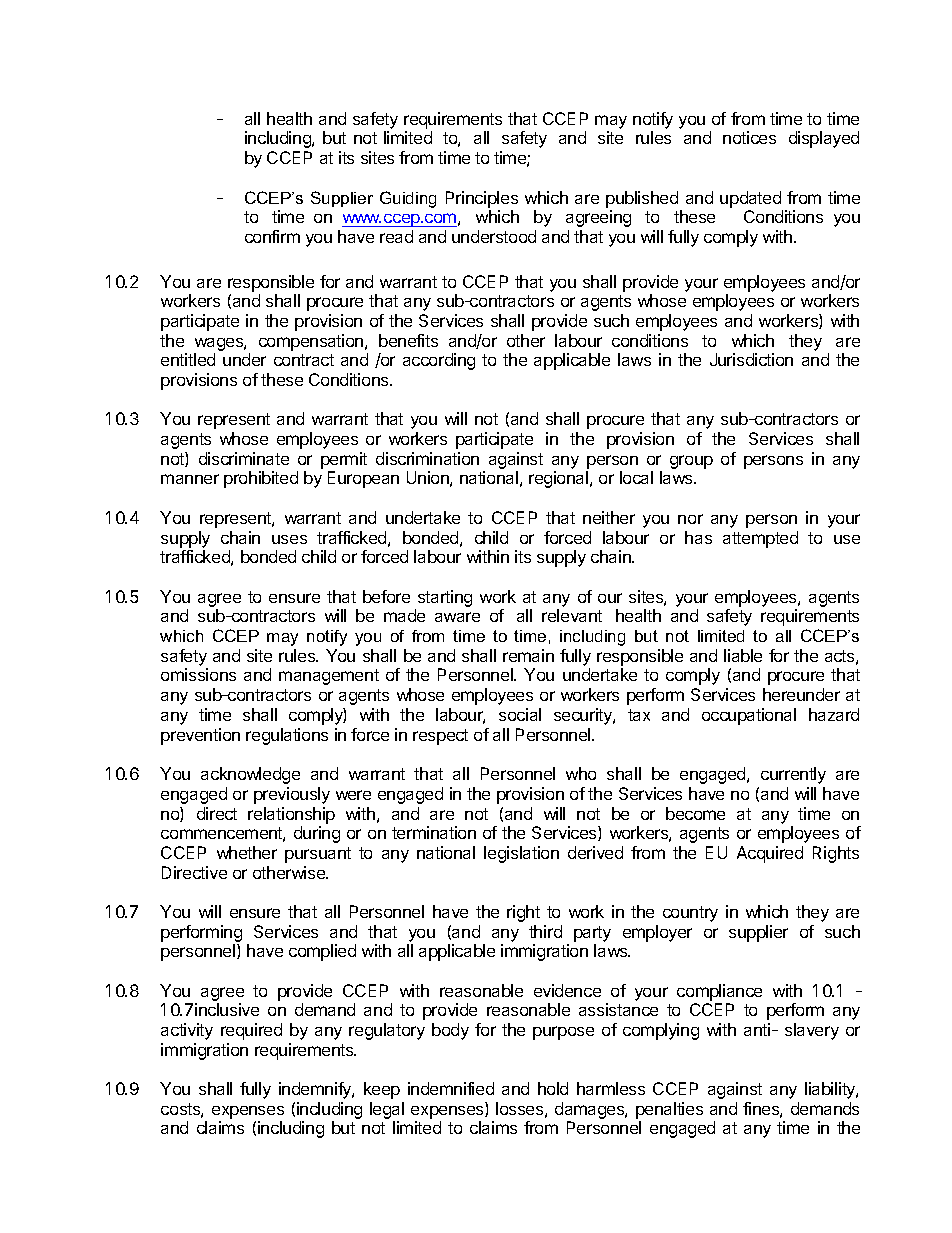 This image has width=952, height=1233. What do you see at coordinates (669, 1110) in the image?
I see `penalties` at bounding box center [669, 1110].
